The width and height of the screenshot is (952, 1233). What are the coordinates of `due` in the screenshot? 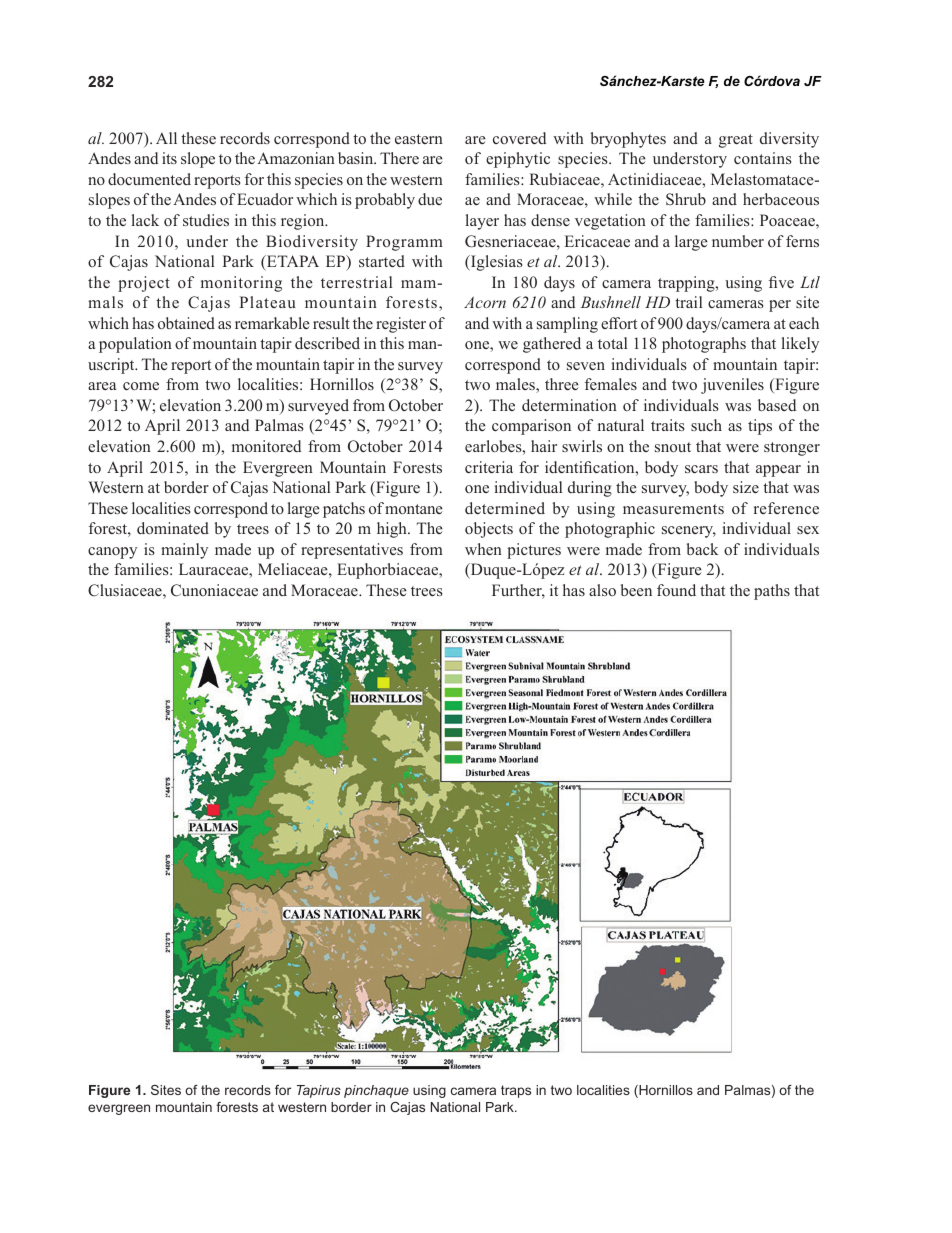 It's located at (430, 199).
